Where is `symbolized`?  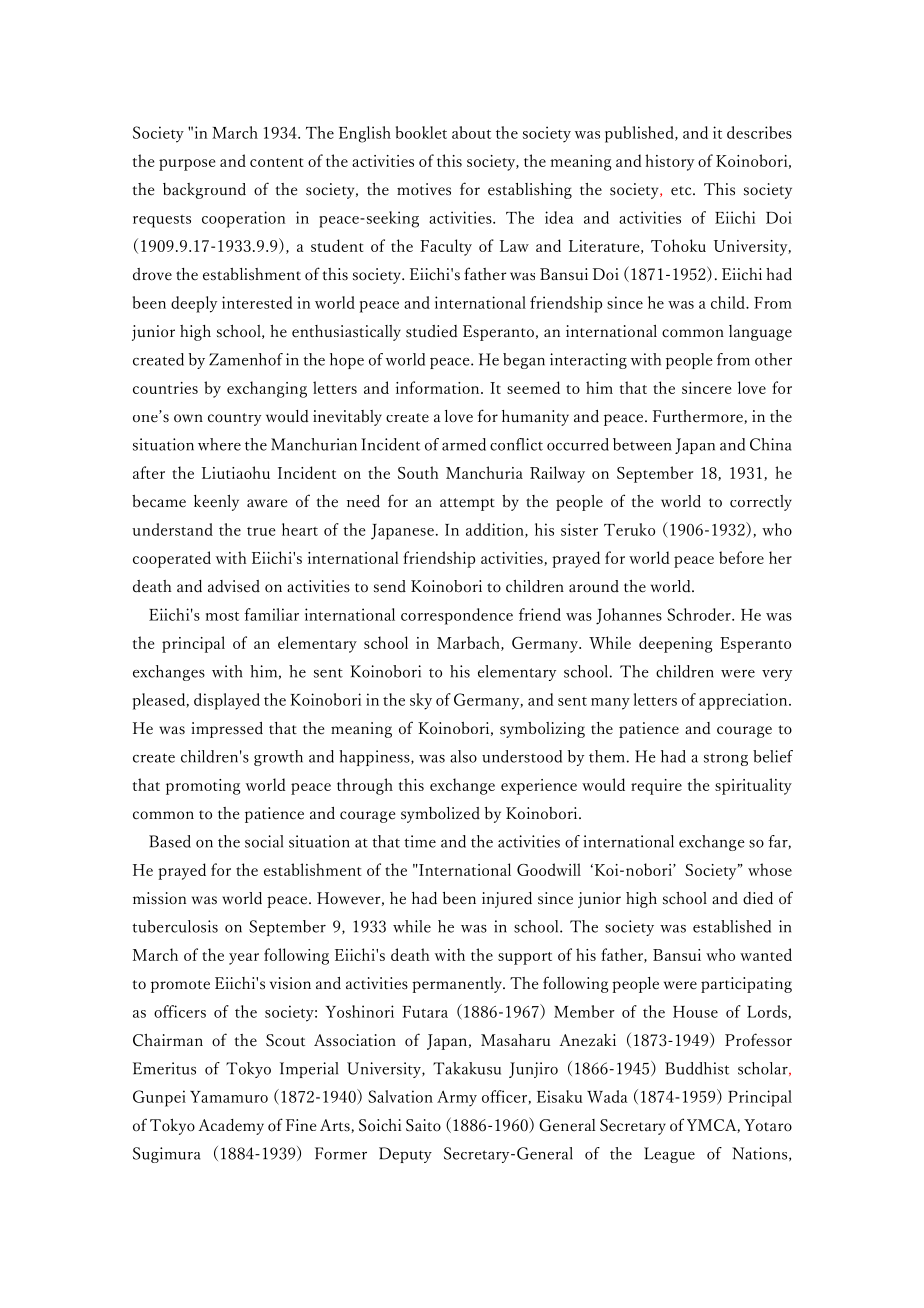
symbolized is located at coordinates (440, 815).
